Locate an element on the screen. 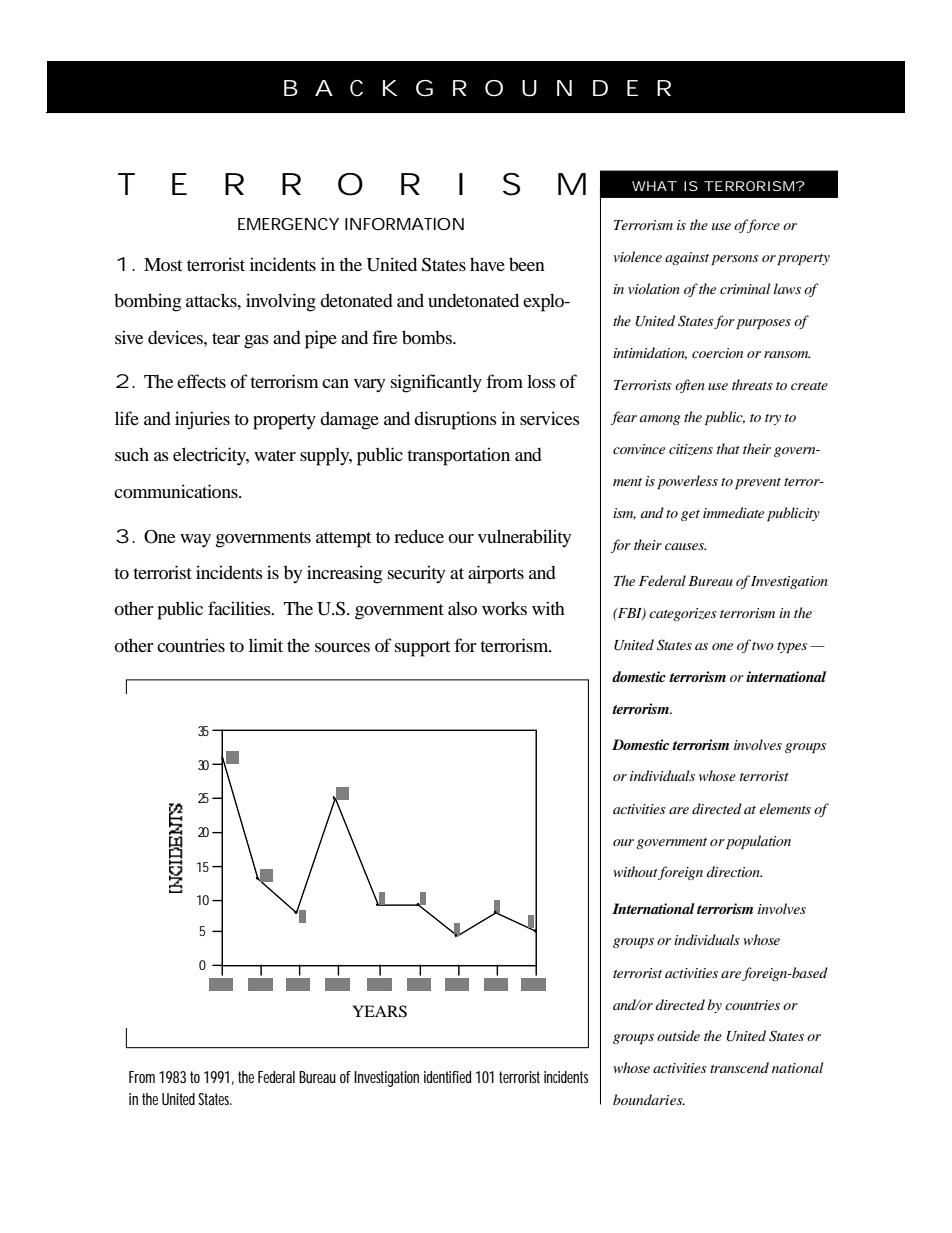  have is located at coordinates (487, 264).
